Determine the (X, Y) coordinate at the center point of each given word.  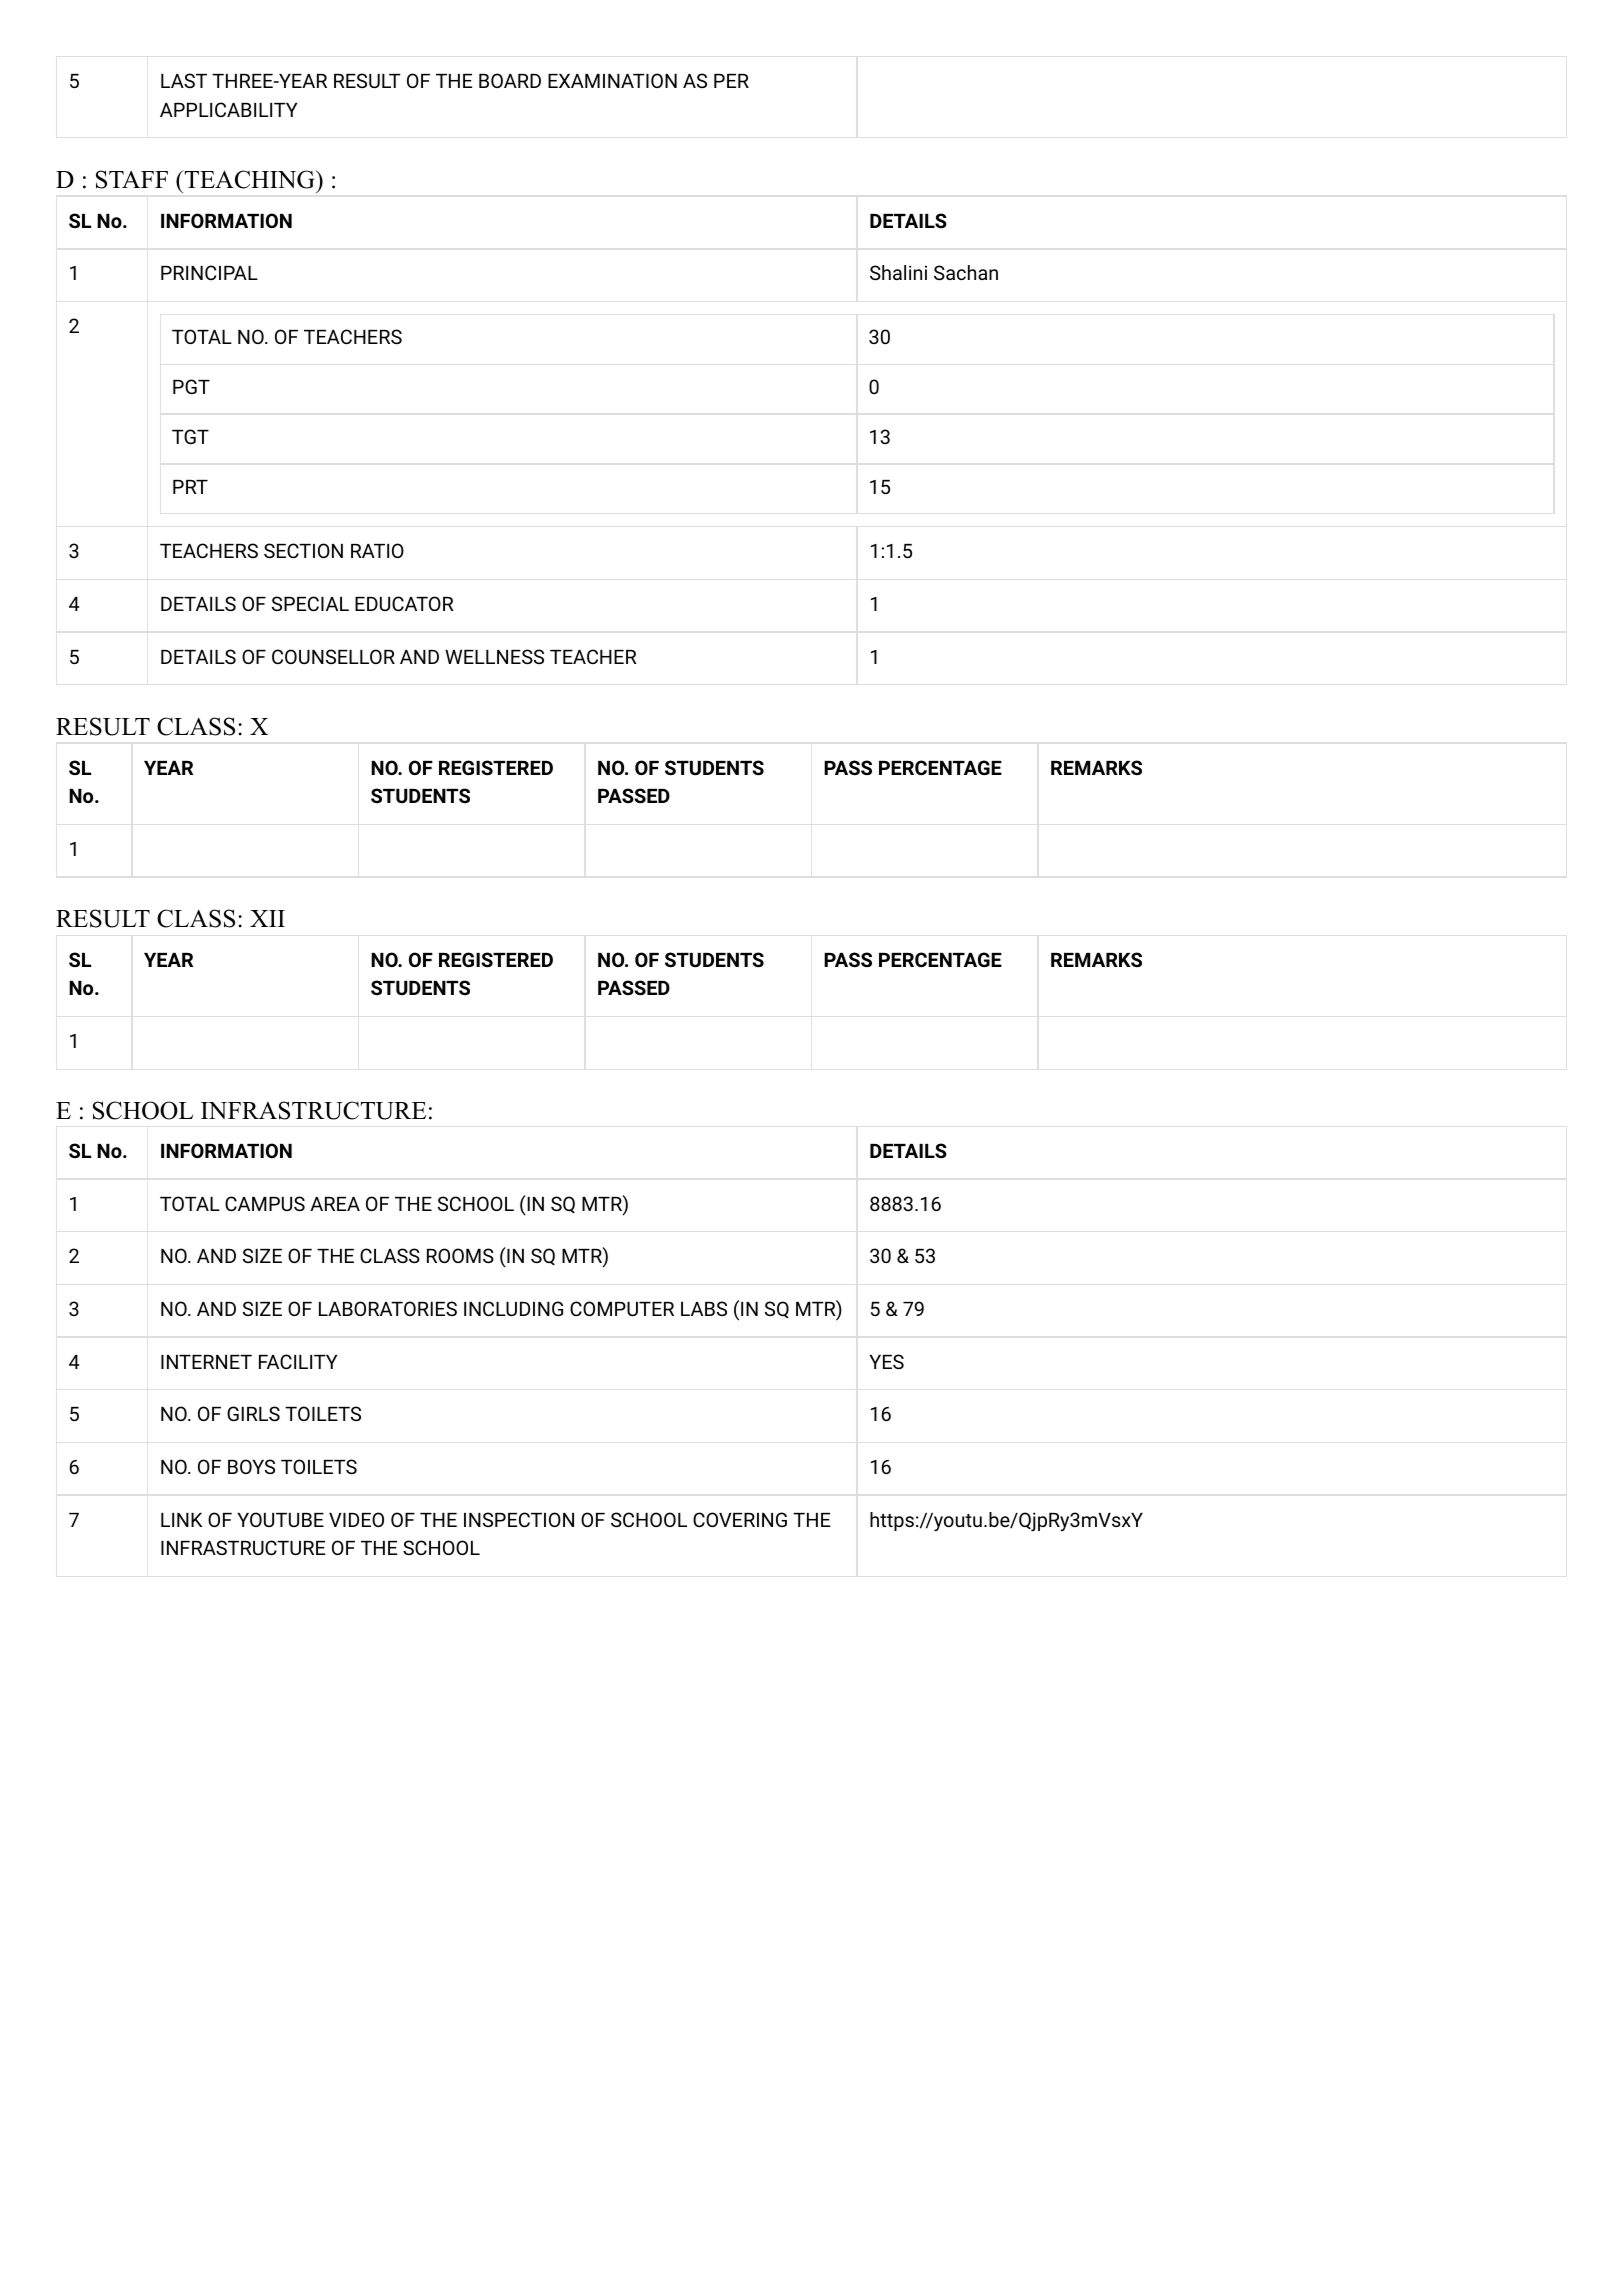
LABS (704, 1308)
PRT (190, 487)
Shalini (898, 272)
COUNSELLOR (333, 656)
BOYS (251, 1466)
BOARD (510, 80)
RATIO (377, 550)
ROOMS (460, 1255)
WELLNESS (494, 656)
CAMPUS (265, 1203)
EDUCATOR (404, 603)
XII (267, 918)
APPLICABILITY (228, 109)
